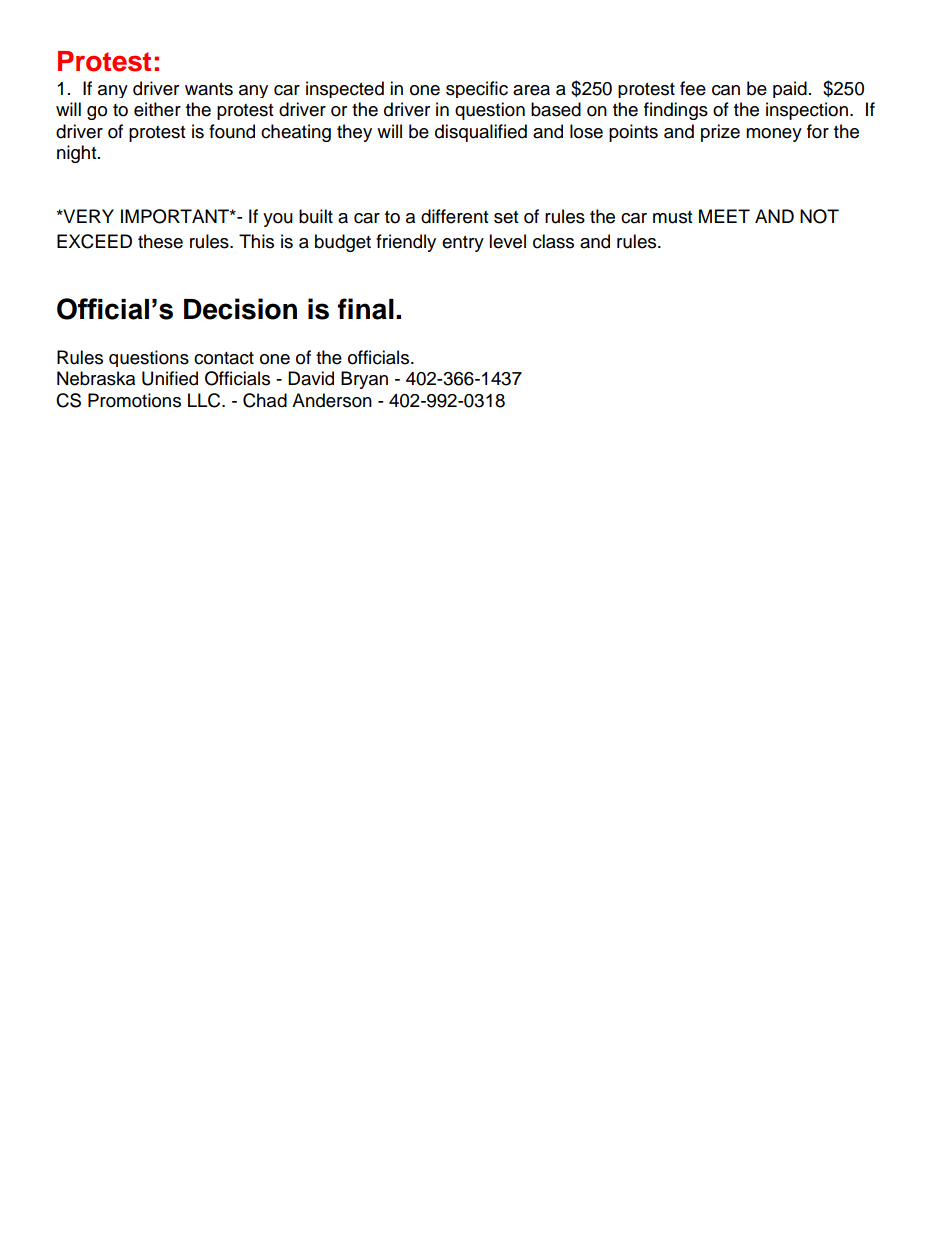 The image size is (952, 1233). I want to click on these, so click(160, 241).
